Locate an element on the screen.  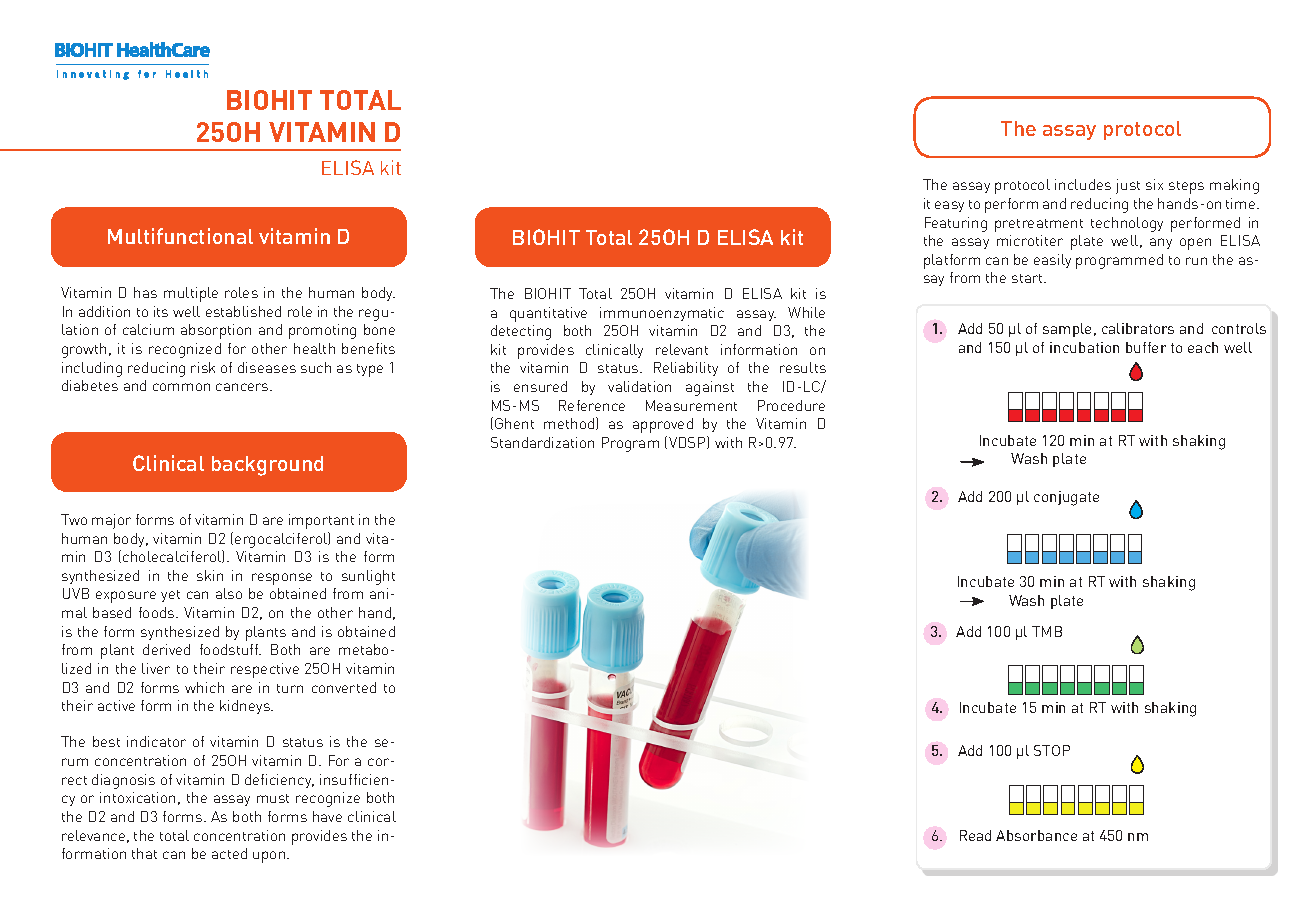
major is located at coordinates (111, 521).
